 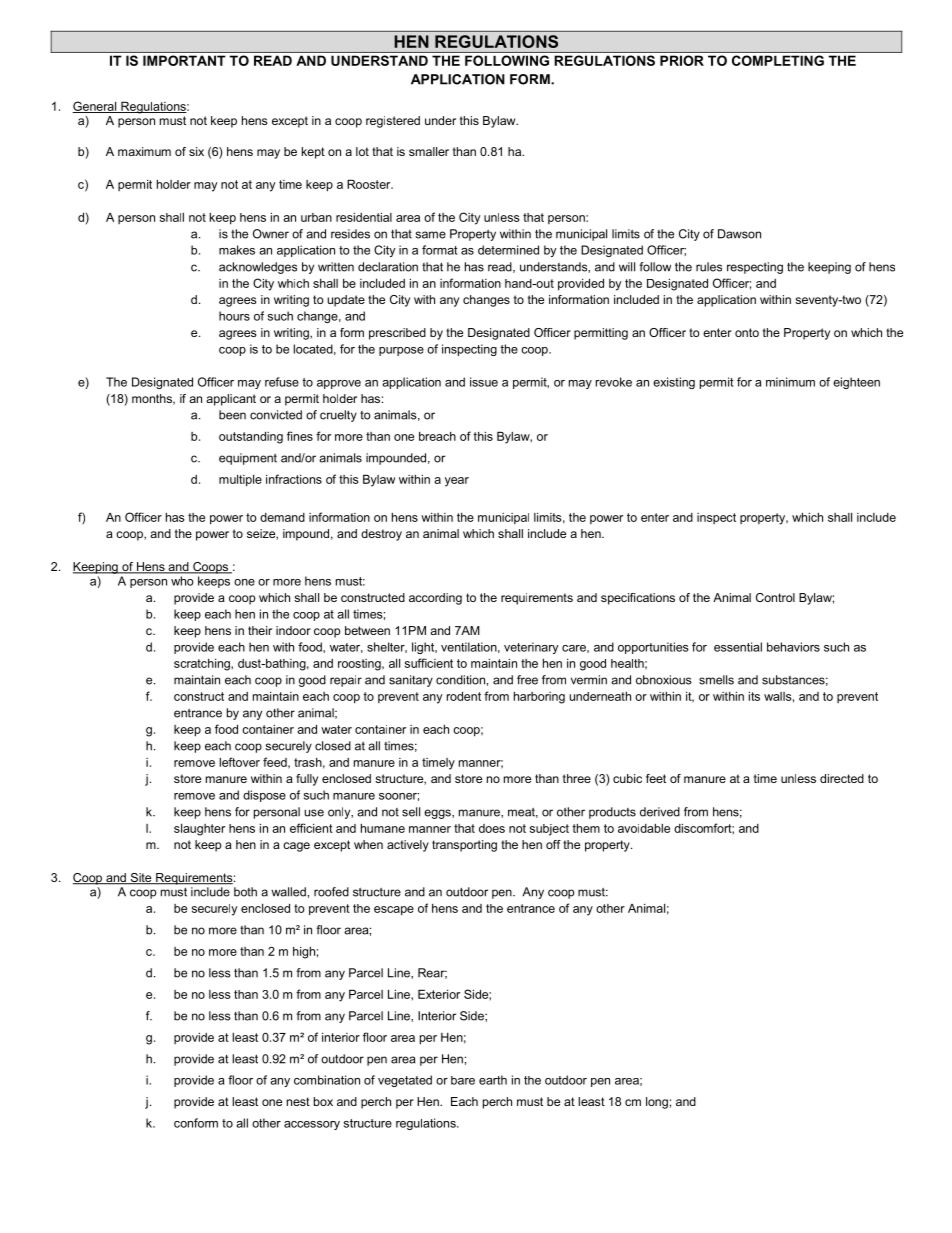 What do you see at coordinates (438, 814) in the screenshot?
I see `eggs` at bounding box center [438, 814].
